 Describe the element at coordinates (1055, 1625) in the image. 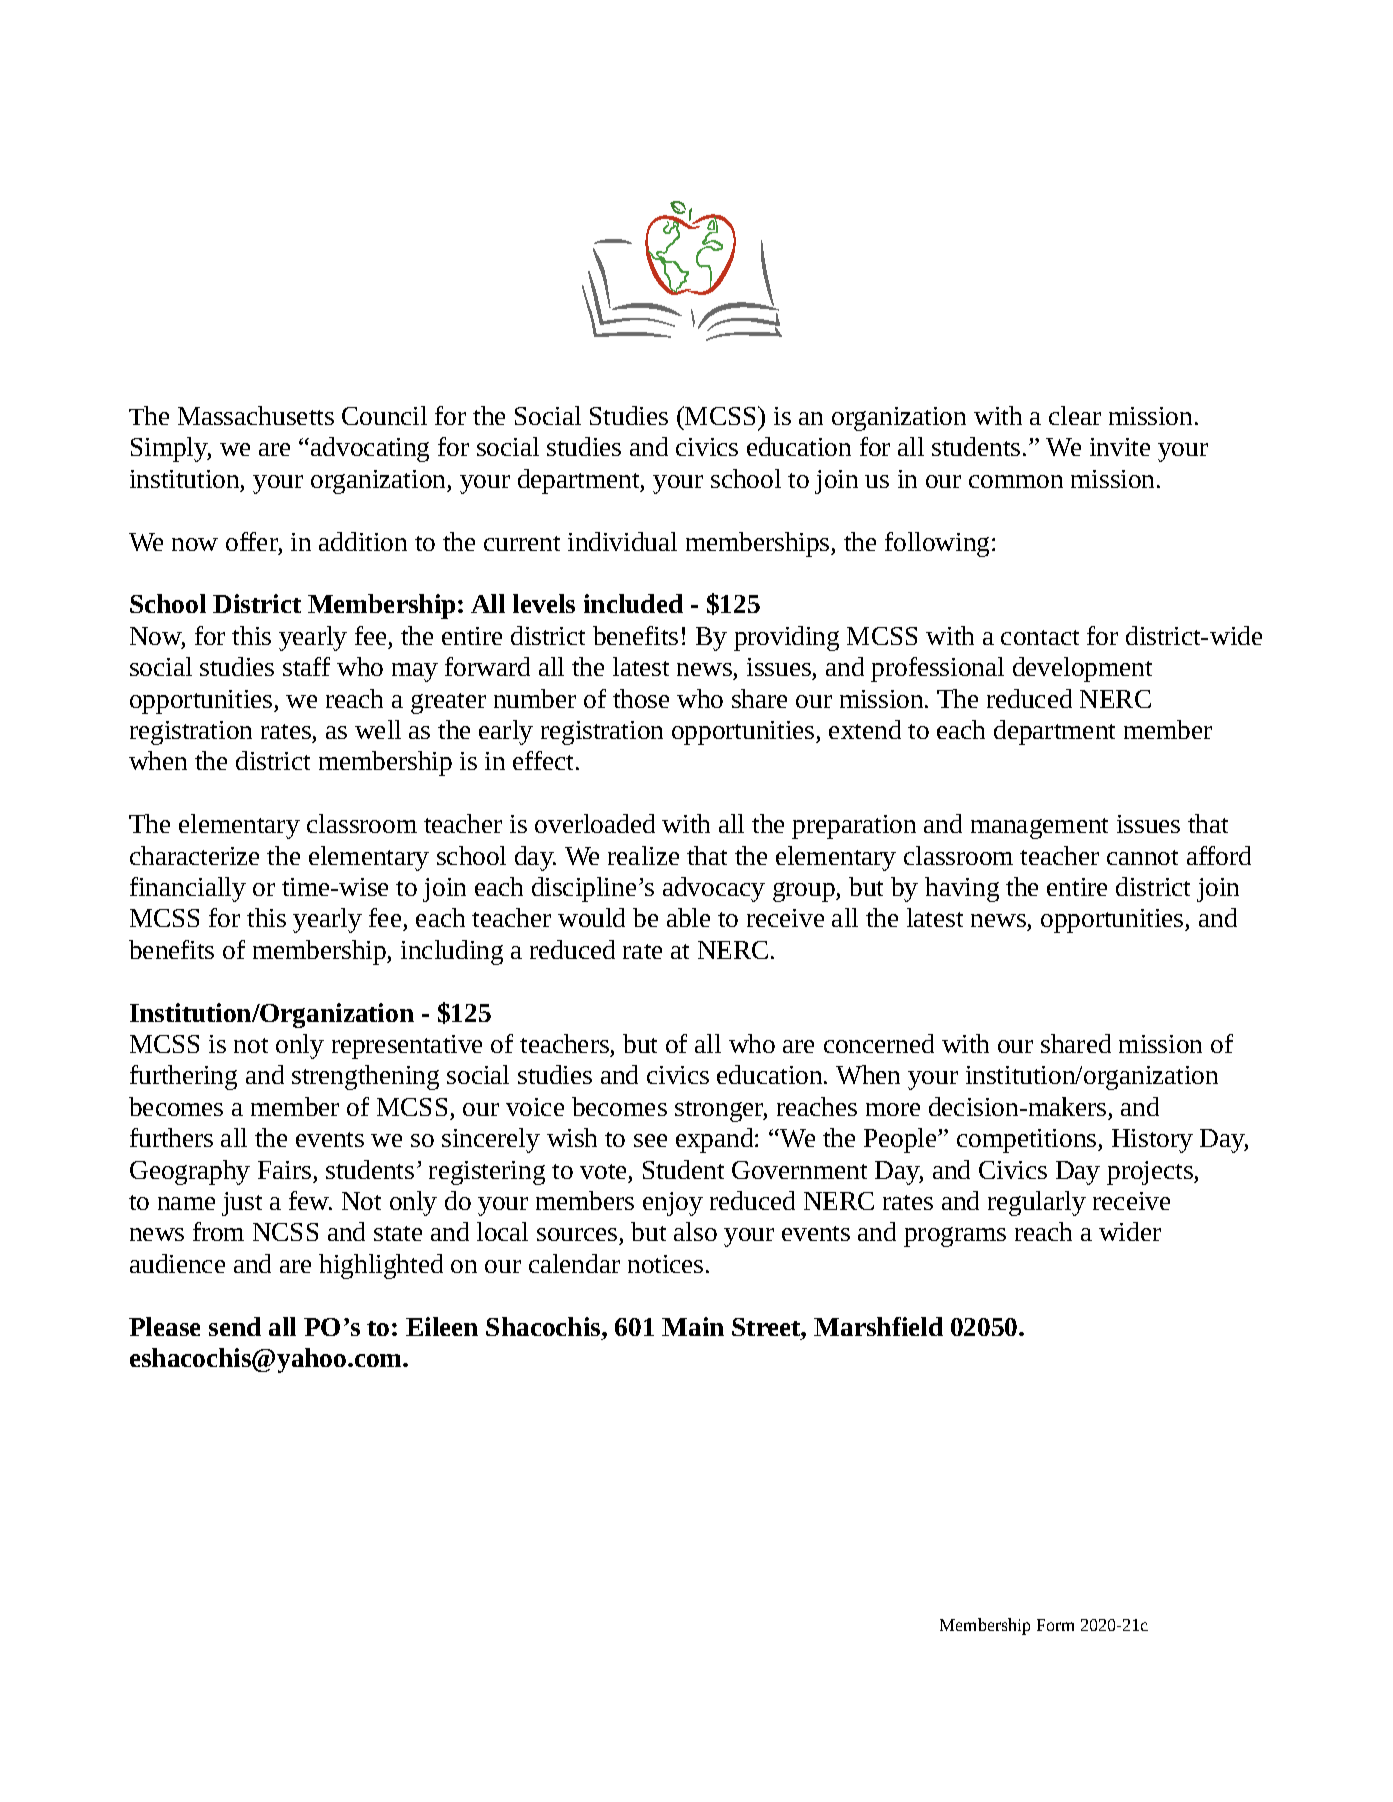

I see `Form` at that location.
